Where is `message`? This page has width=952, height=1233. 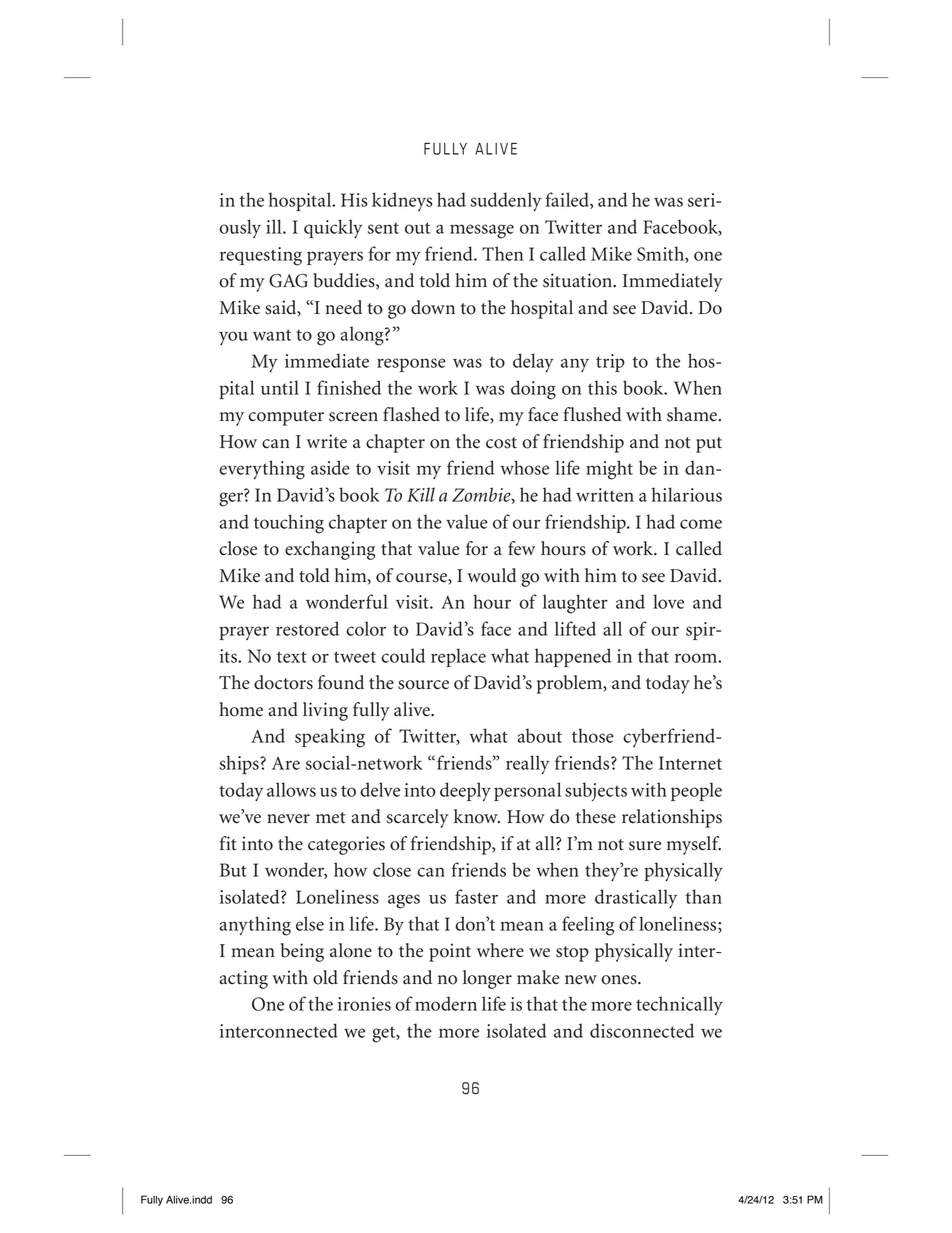
message is located at coordinates (482, 231).
